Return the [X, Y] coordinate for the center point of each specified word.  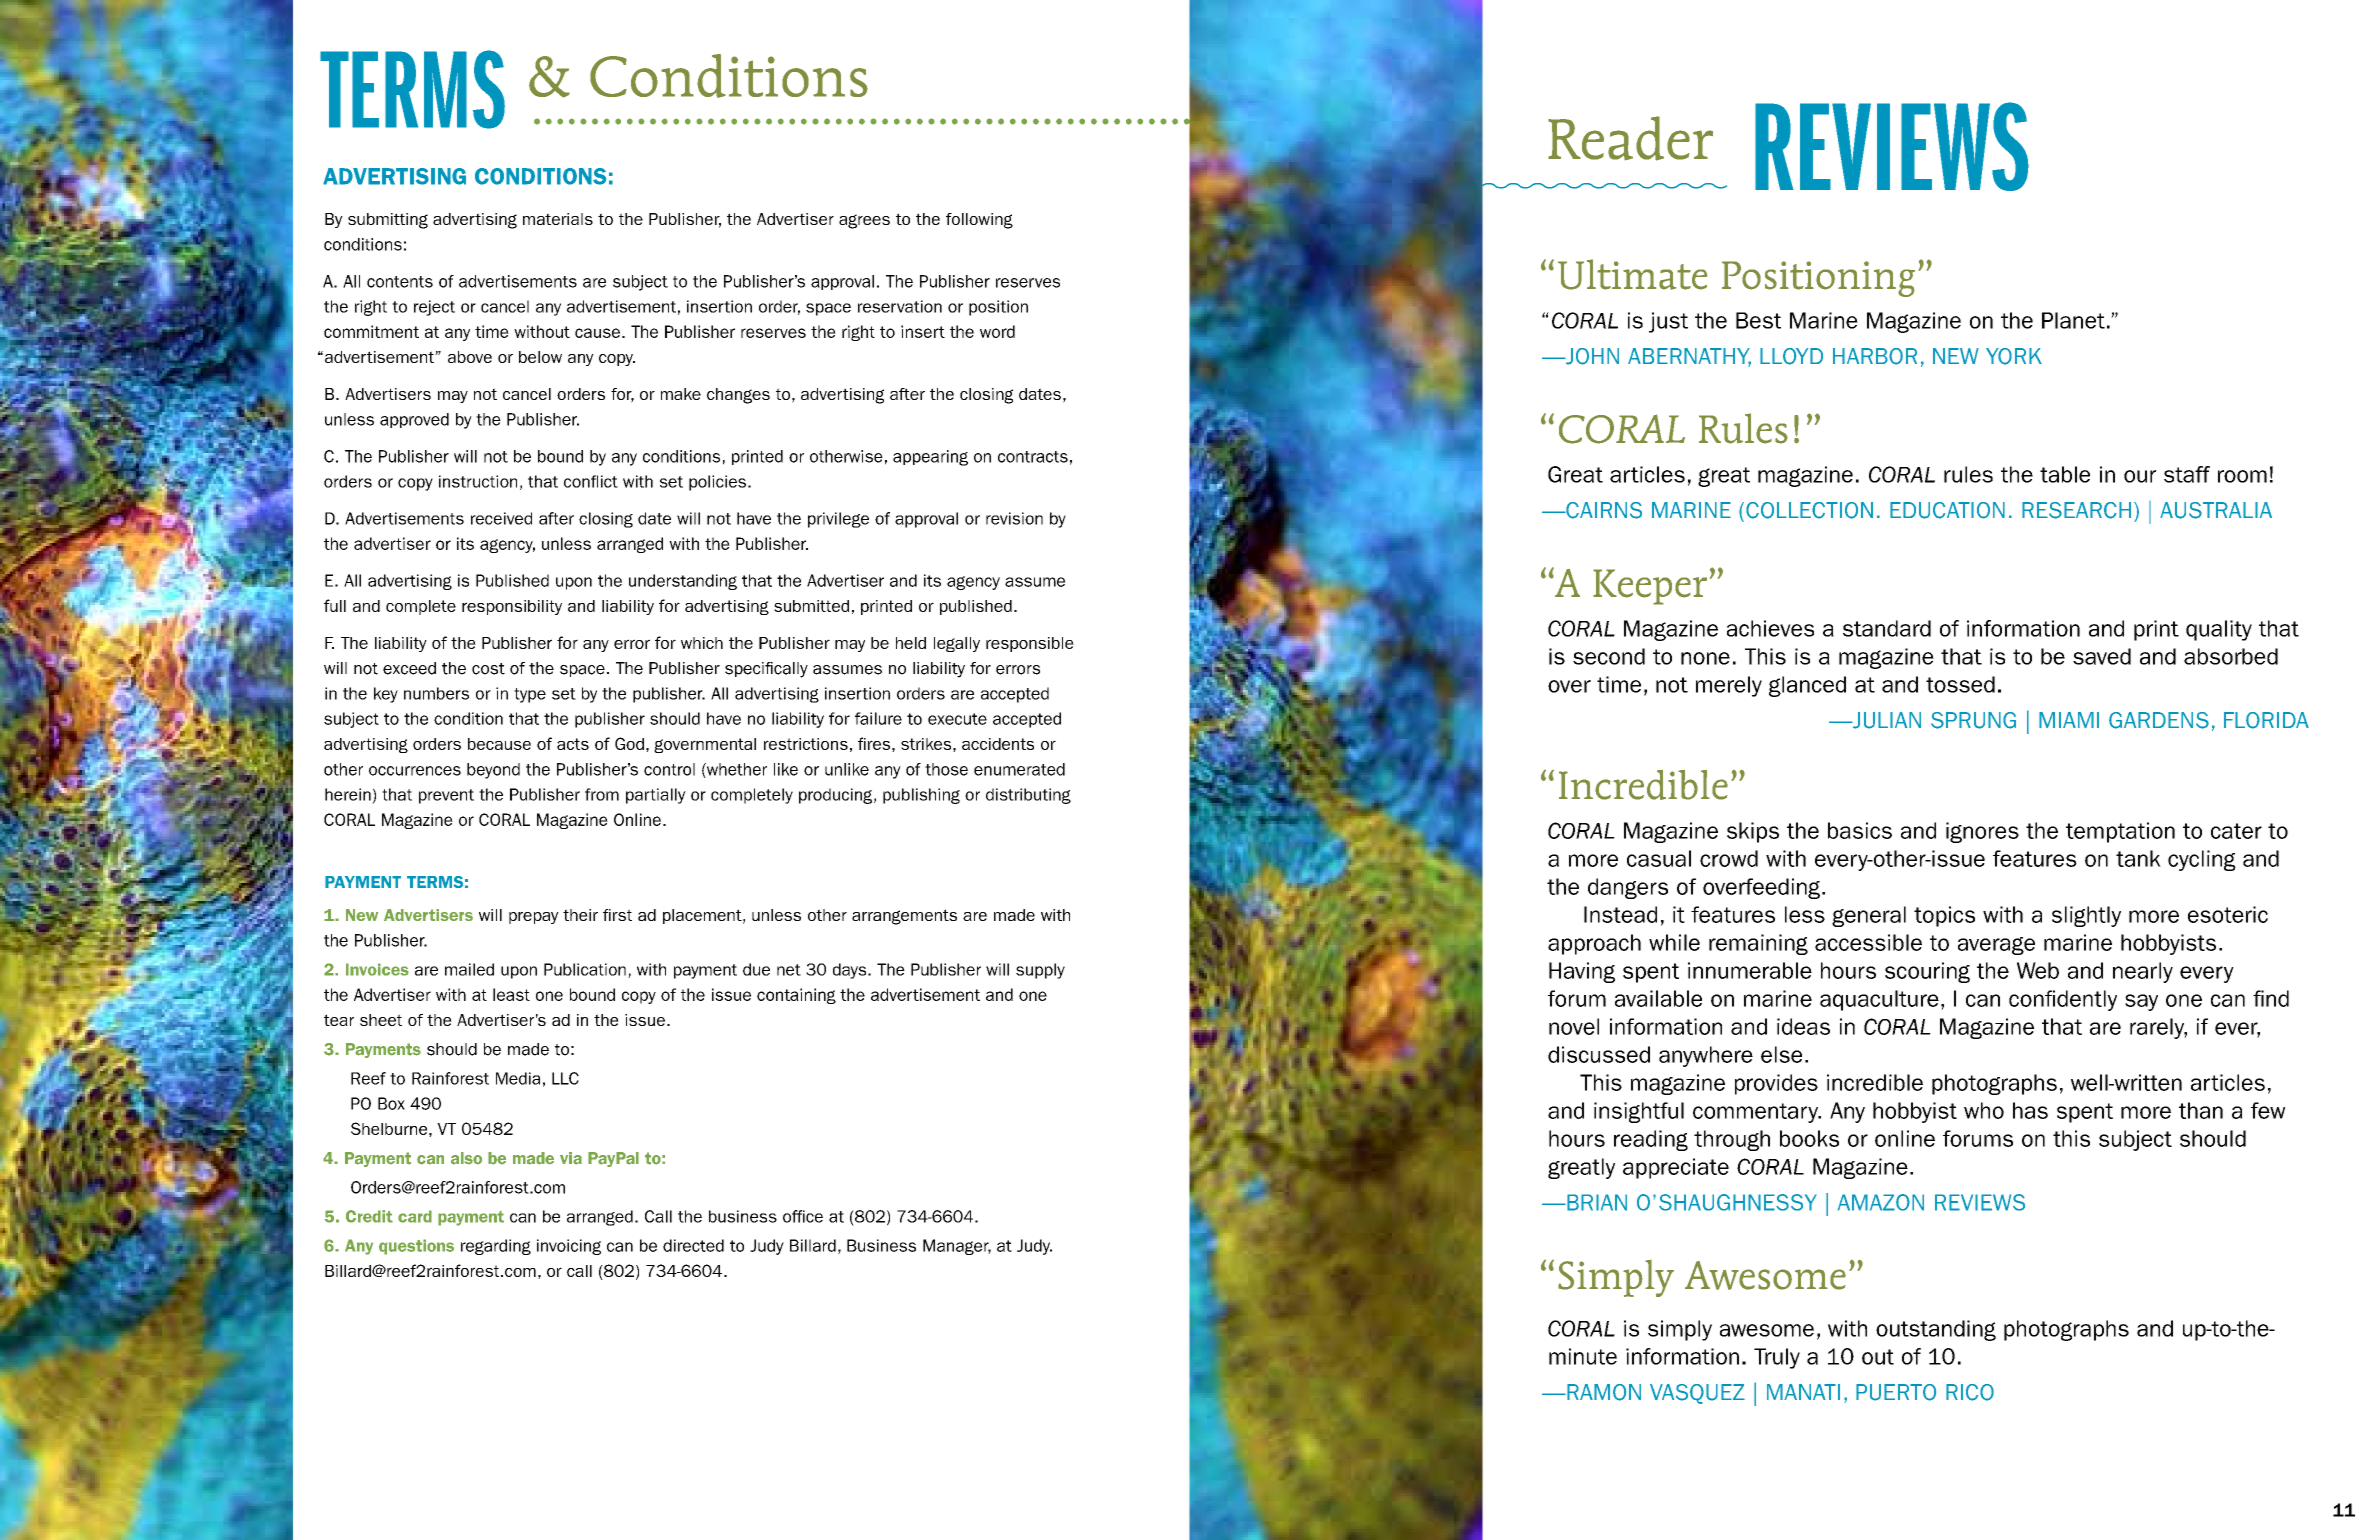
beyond [493, 771]
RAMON [1603, 1392]
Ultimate [1633, 274]
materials [558, 219]
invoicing [569, 1247]
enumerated [1019, 769]
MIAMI [2069, 720]
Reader [1630, 138]
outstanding [1936, 1330]
